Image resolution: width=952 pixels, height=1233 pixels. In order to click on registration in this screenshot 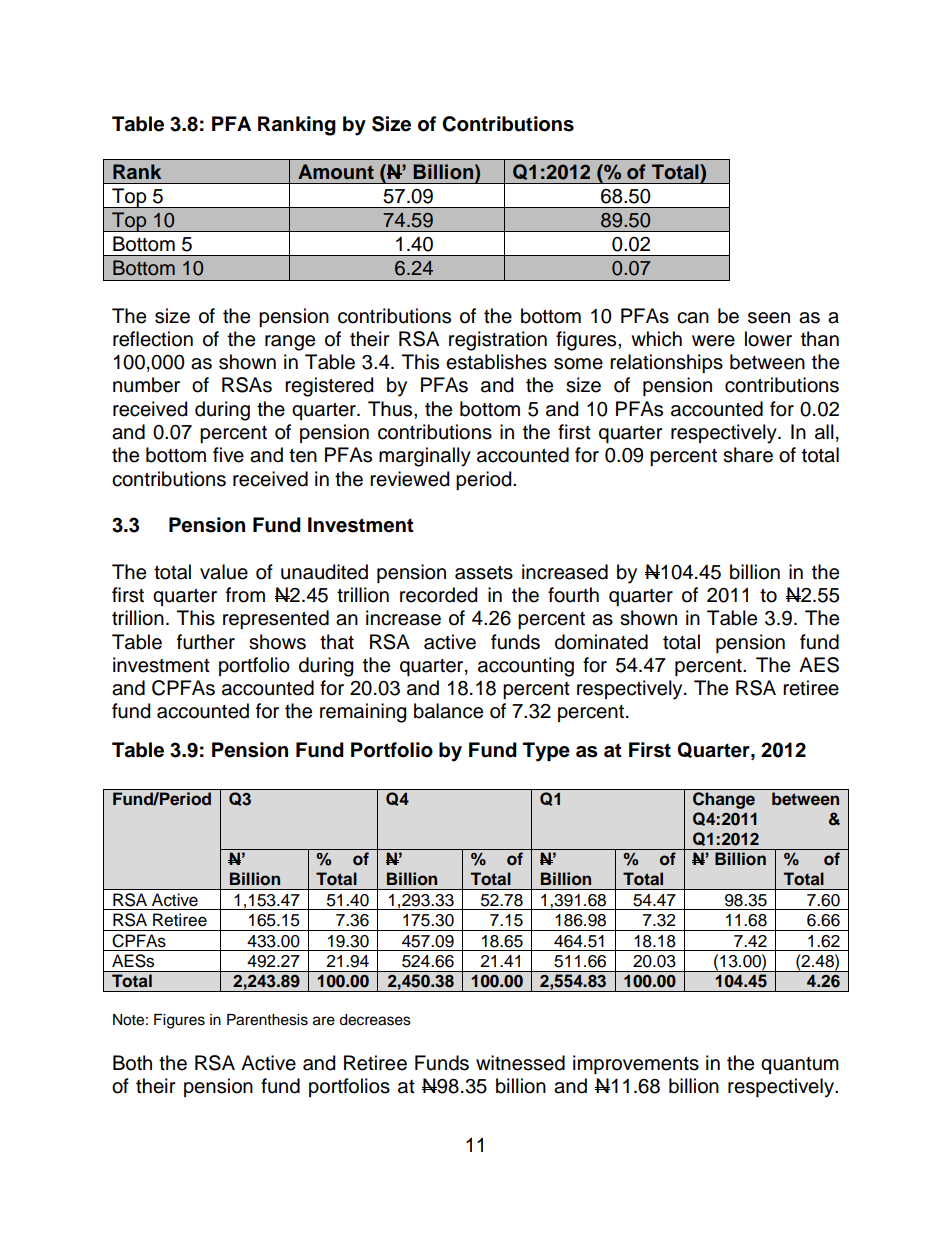, I will do `click(498, 341)`.
